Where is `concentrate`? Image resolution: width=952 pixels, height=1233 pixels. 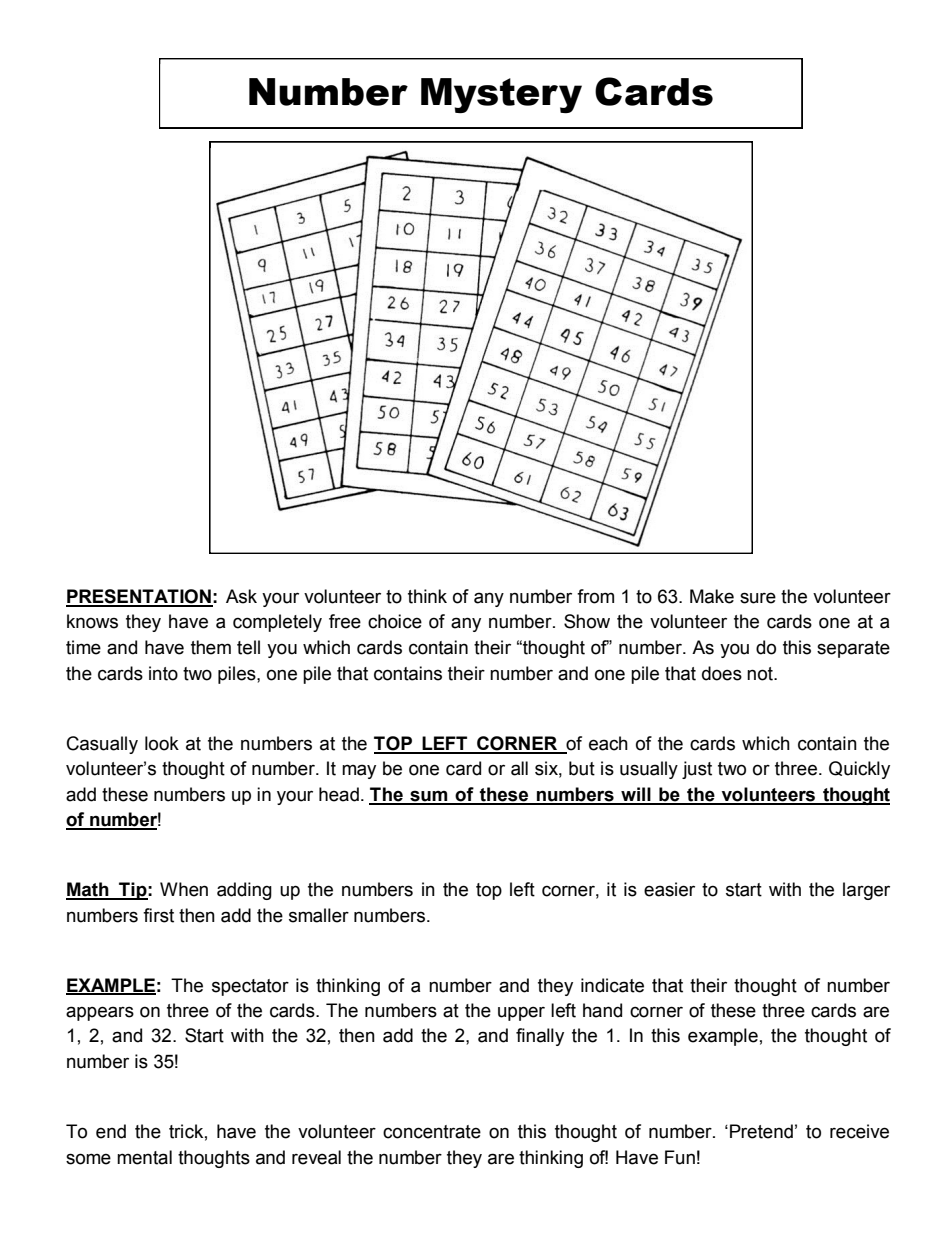 concentrate is located at coordinates (432, 1132).
